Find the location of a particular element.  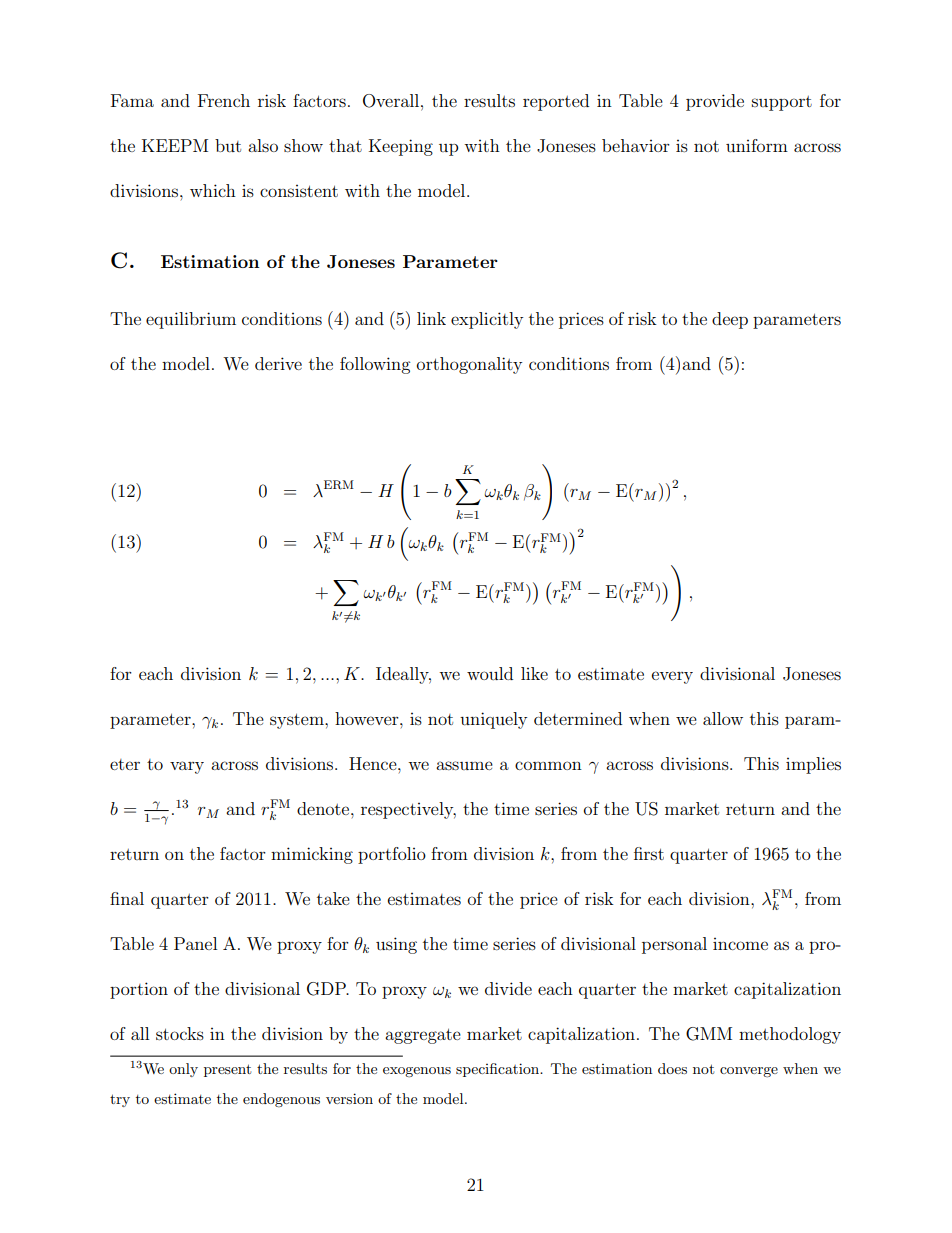

would is located at coordinates (490, 673).
